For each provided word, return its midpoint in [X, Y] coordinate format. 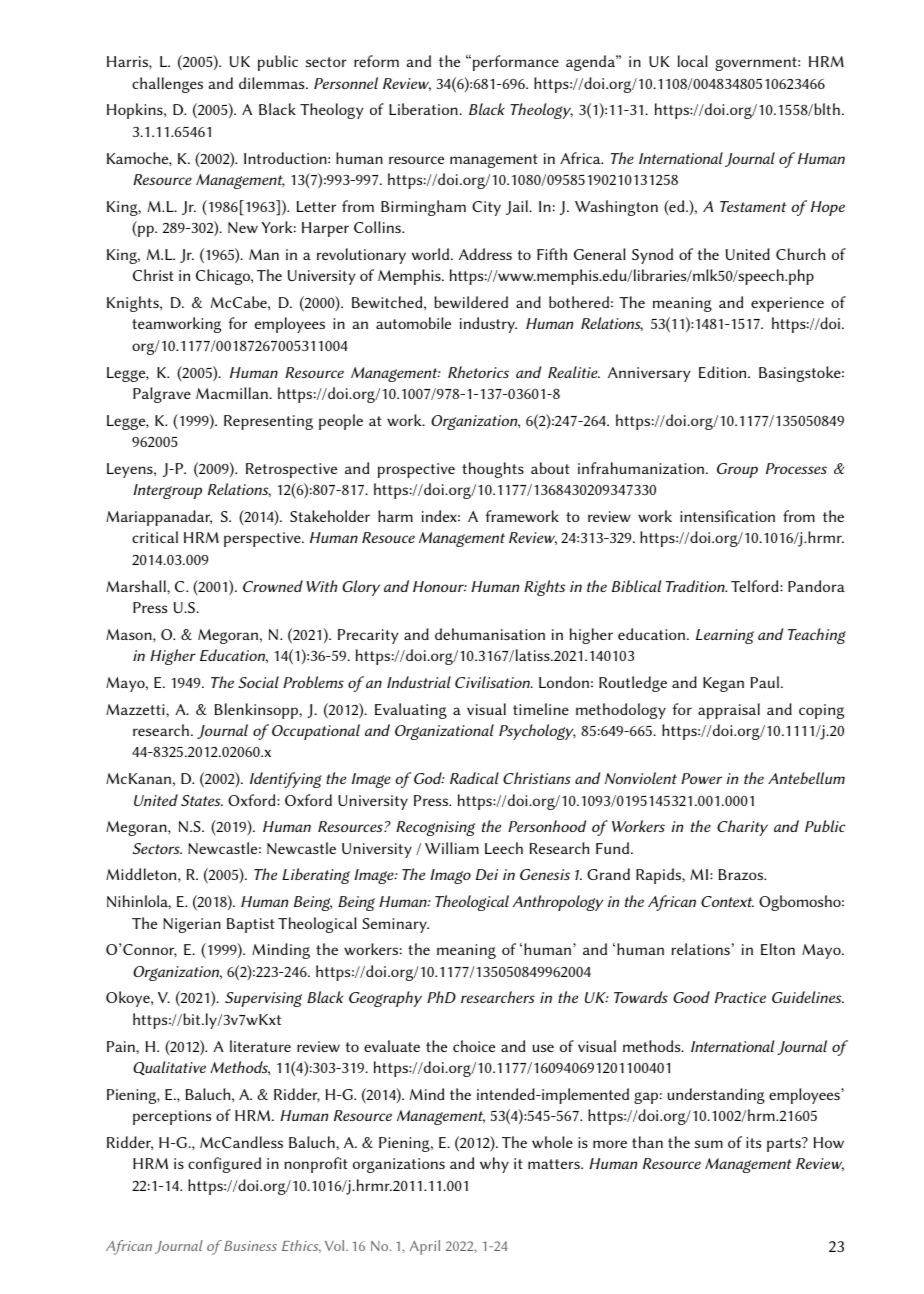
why [494, 1165]
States [202, 800]
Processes [796, 468]
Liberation [424, 109]
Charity [742, 828]
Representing [268, 422]
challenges [167, 85]
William [452, 848]
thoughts [493, 470]
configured [224, 1165]
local [693, 61]
